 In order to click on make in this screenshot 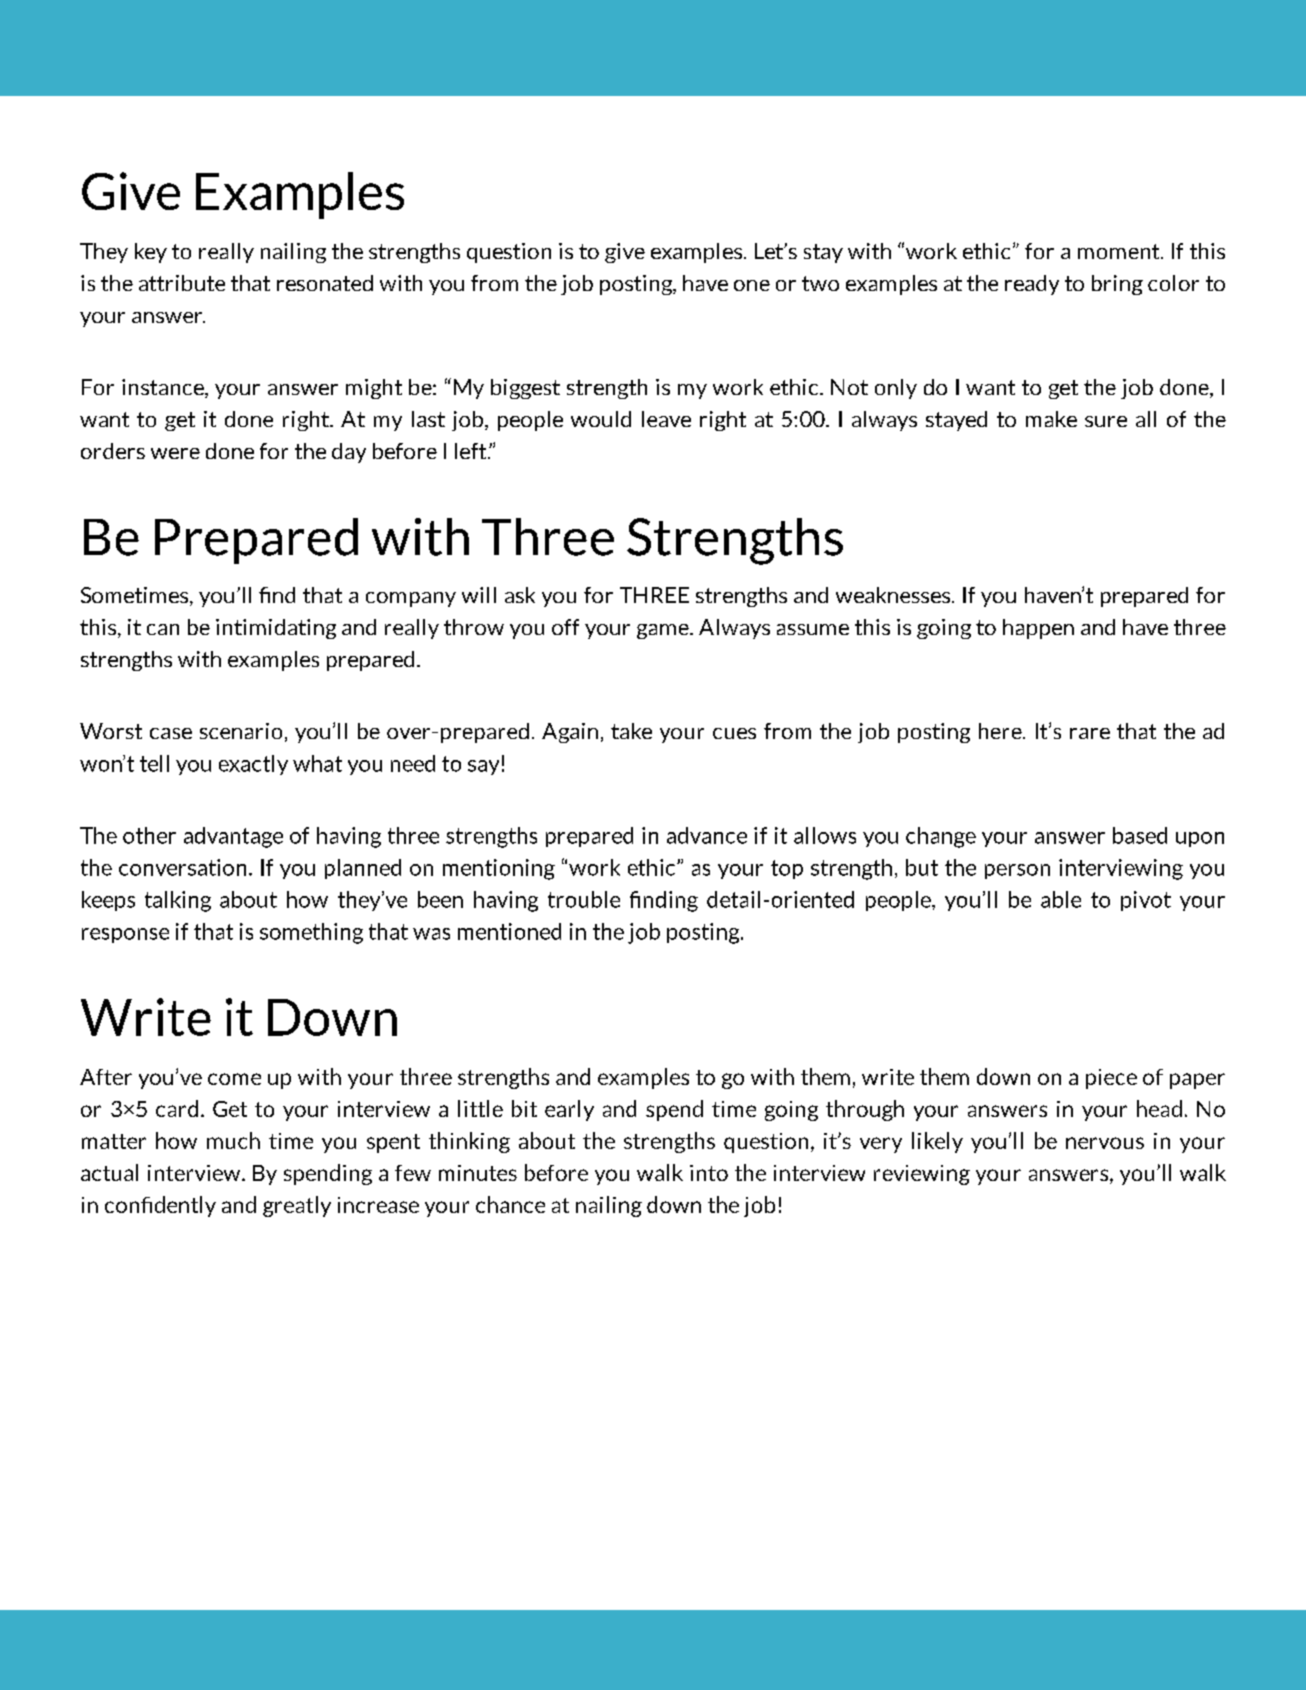, I will do `click(1051, 419)`.
